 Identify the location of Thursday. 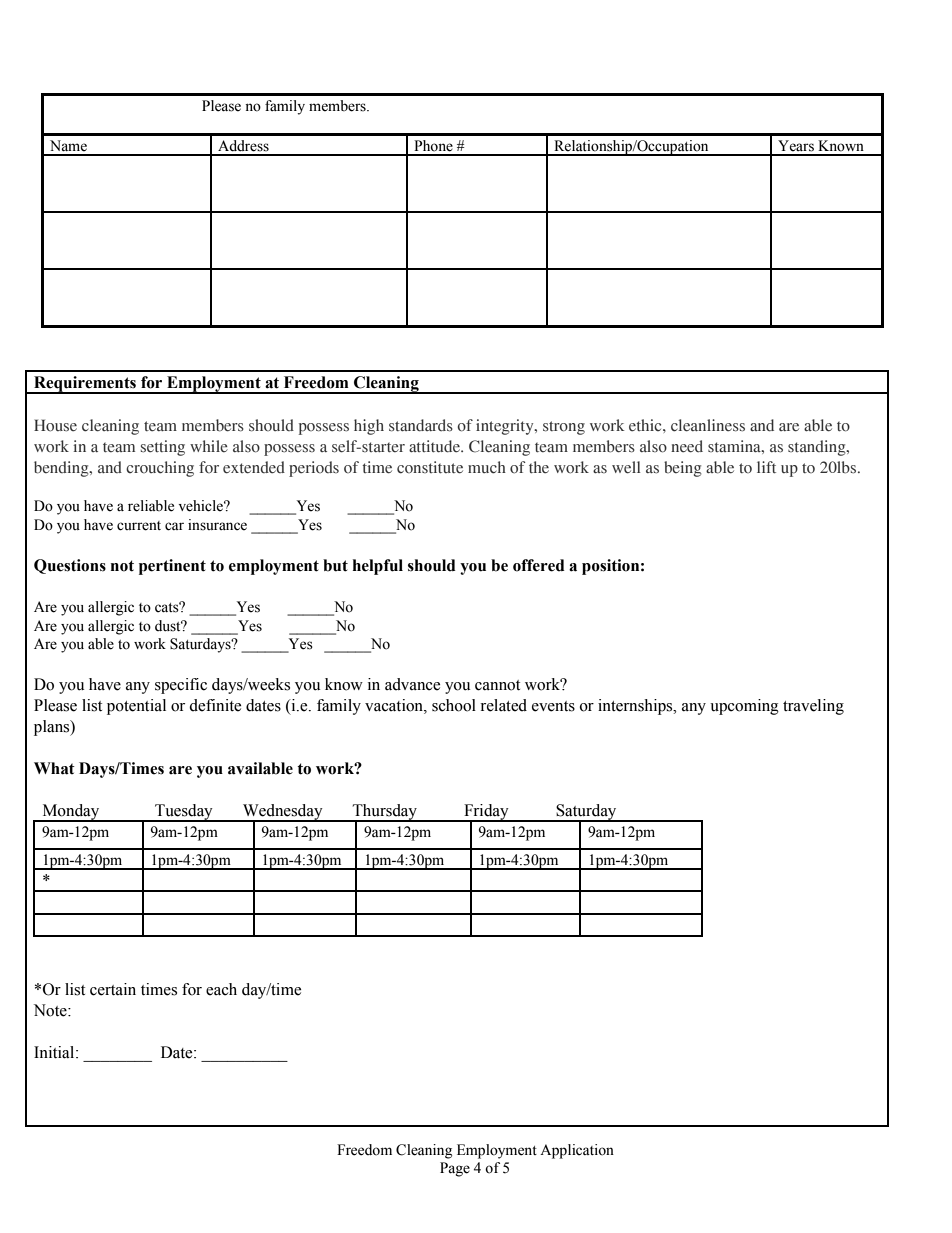
(385, 813).
